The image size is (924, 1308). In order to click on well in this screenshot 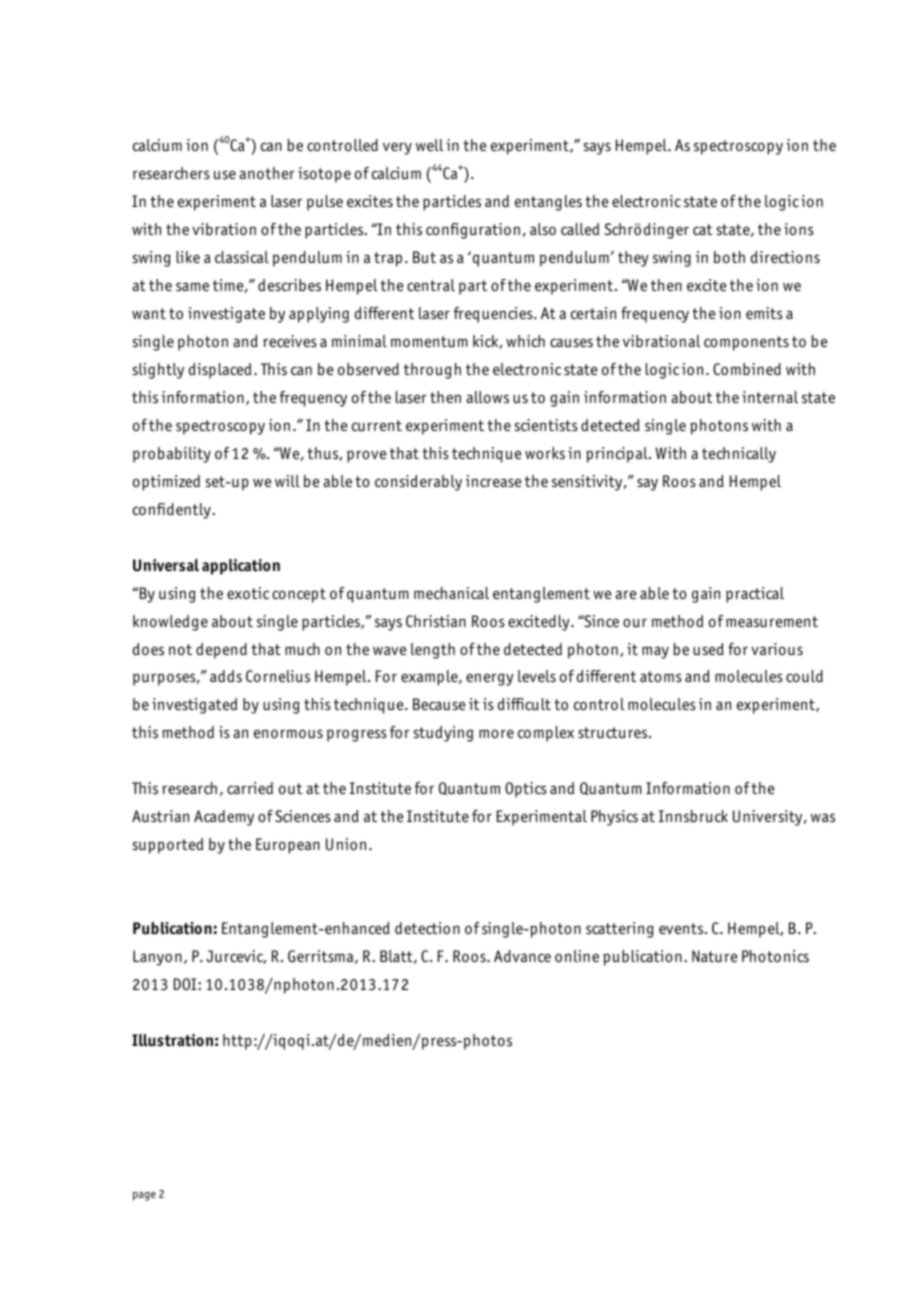, I will do `click(430, 145)`.
